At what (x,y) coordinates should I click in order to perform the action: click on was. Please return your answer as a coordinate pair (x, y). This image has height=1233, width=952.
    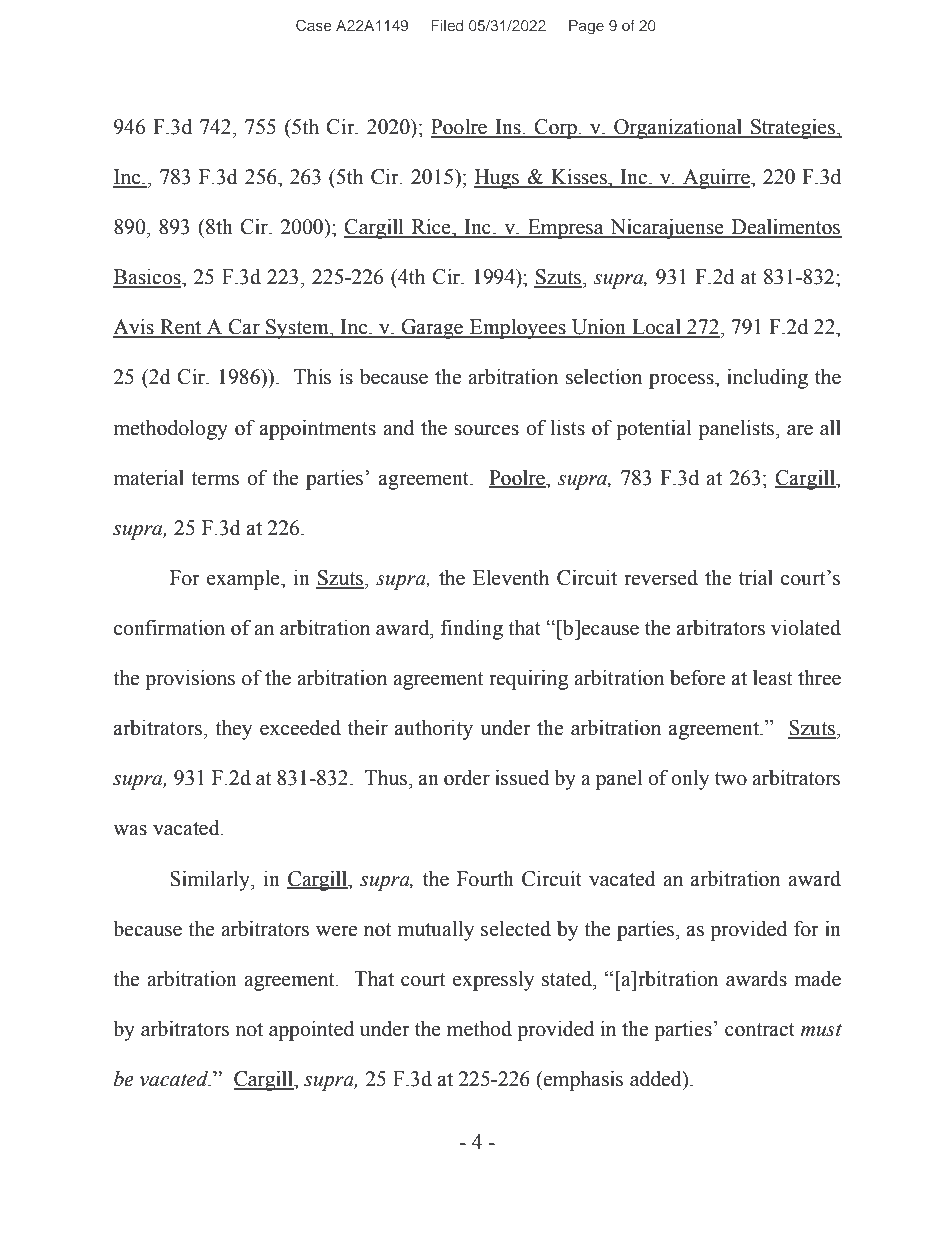
    Looking at the image, I should click on (130, 830).
